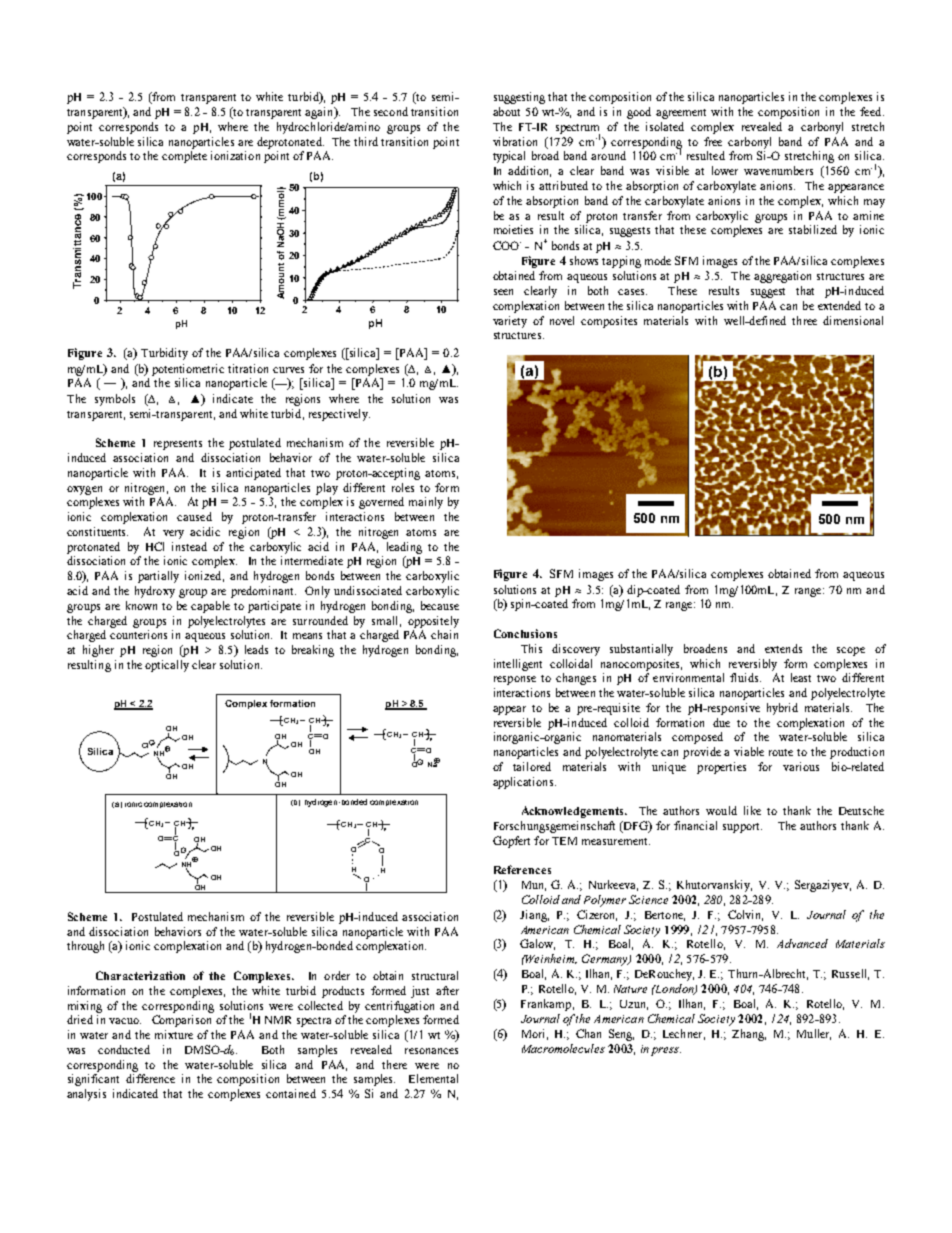 The image size is (952, 1233). Describe the element at coordinates (188, 370) in the page. I see `potentiometric` at that location.
